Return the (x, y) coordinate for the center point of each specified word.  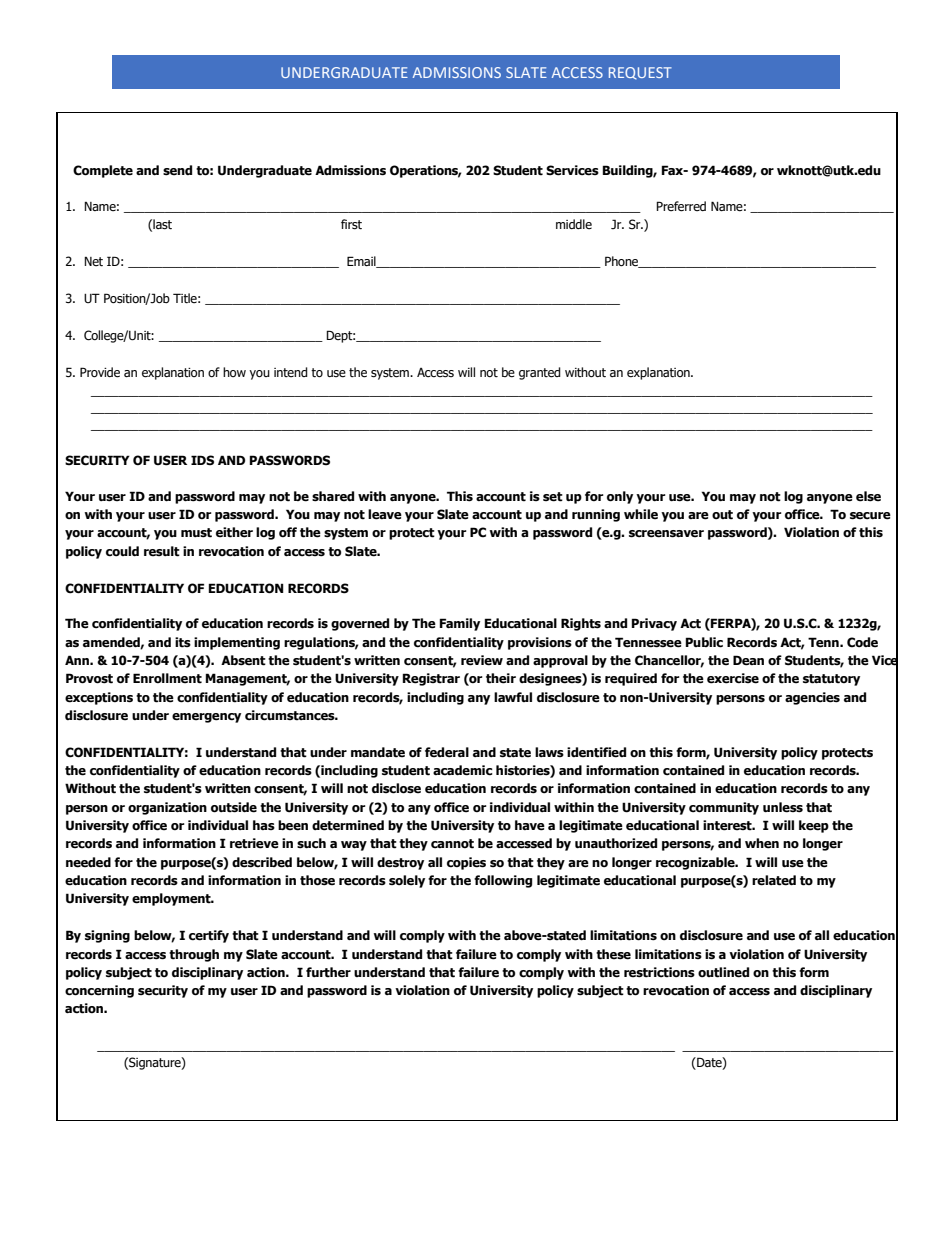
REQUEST (640, 73)
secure (870, 516)
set (553, 497)
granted (540, 373)
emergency (206, 718)
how (234, 372)
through (194, 955)
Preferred (681, 206)
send (177, 170)
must (196, 533)
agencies (812, 698)
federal (447, 752)
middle (574, 224)
